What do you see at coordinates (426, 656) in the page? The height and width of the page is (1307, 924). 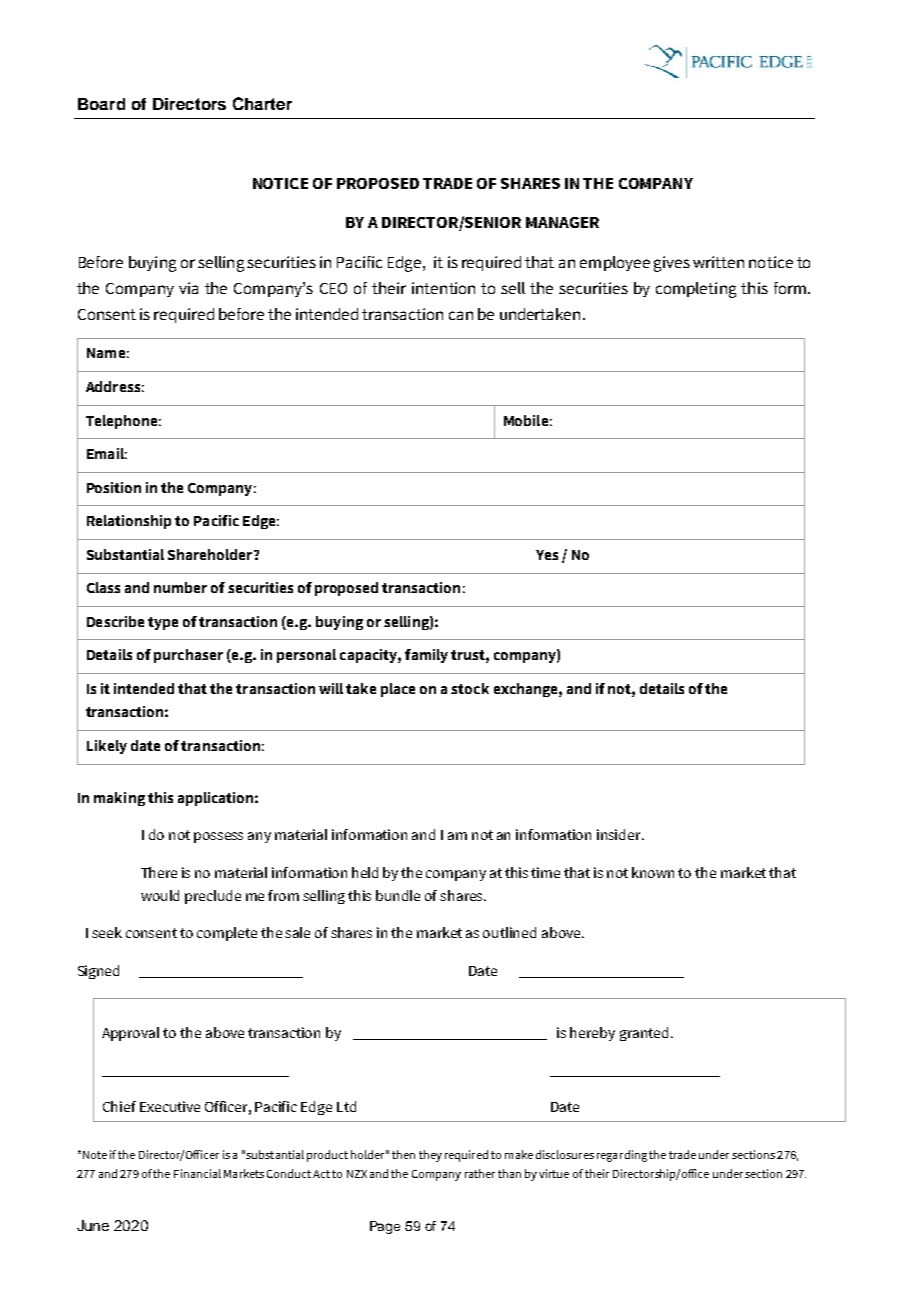 I see `family` at bounding box center [426, 656].
